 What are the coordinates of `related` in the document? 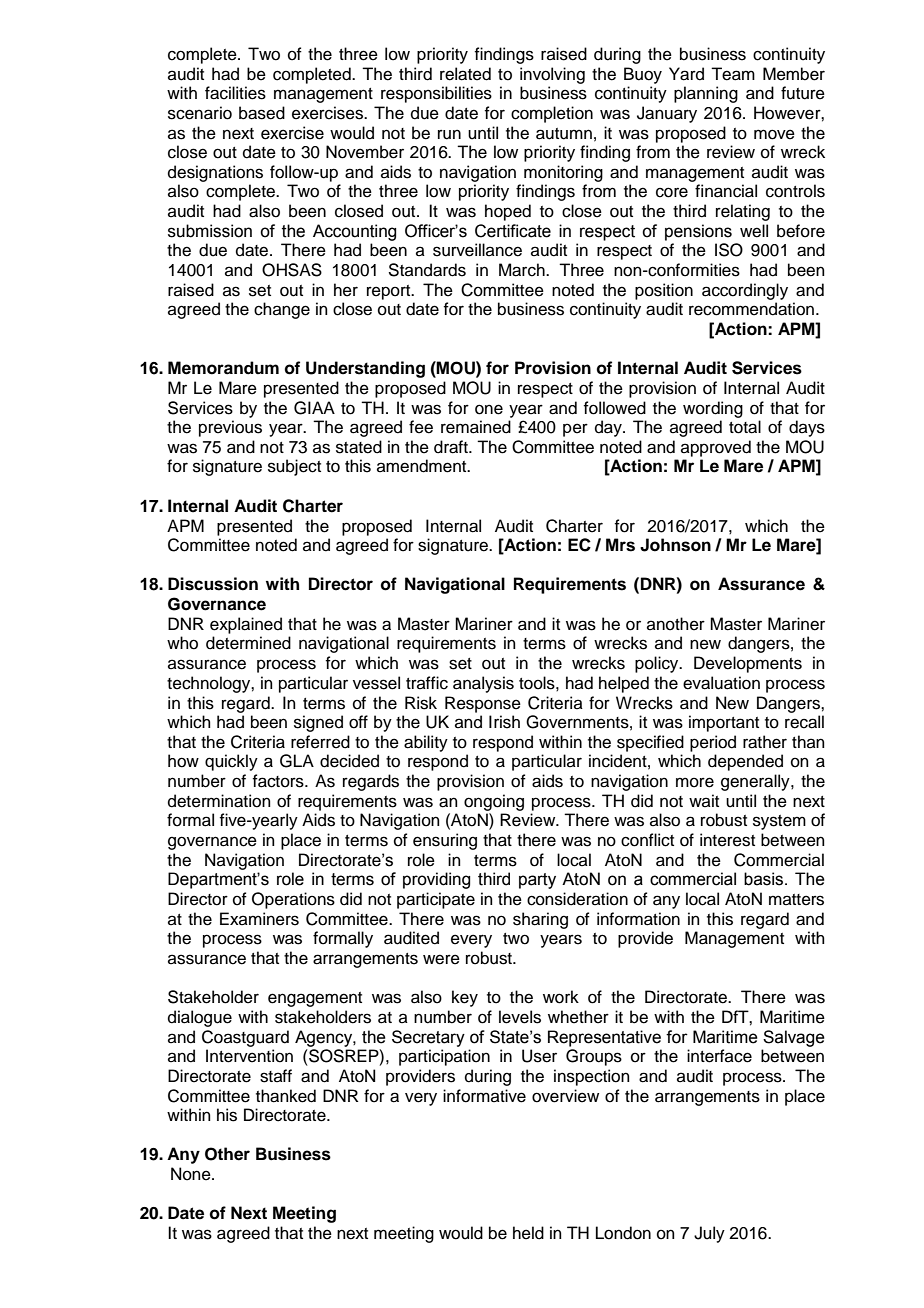 It's located at (465, 74).
